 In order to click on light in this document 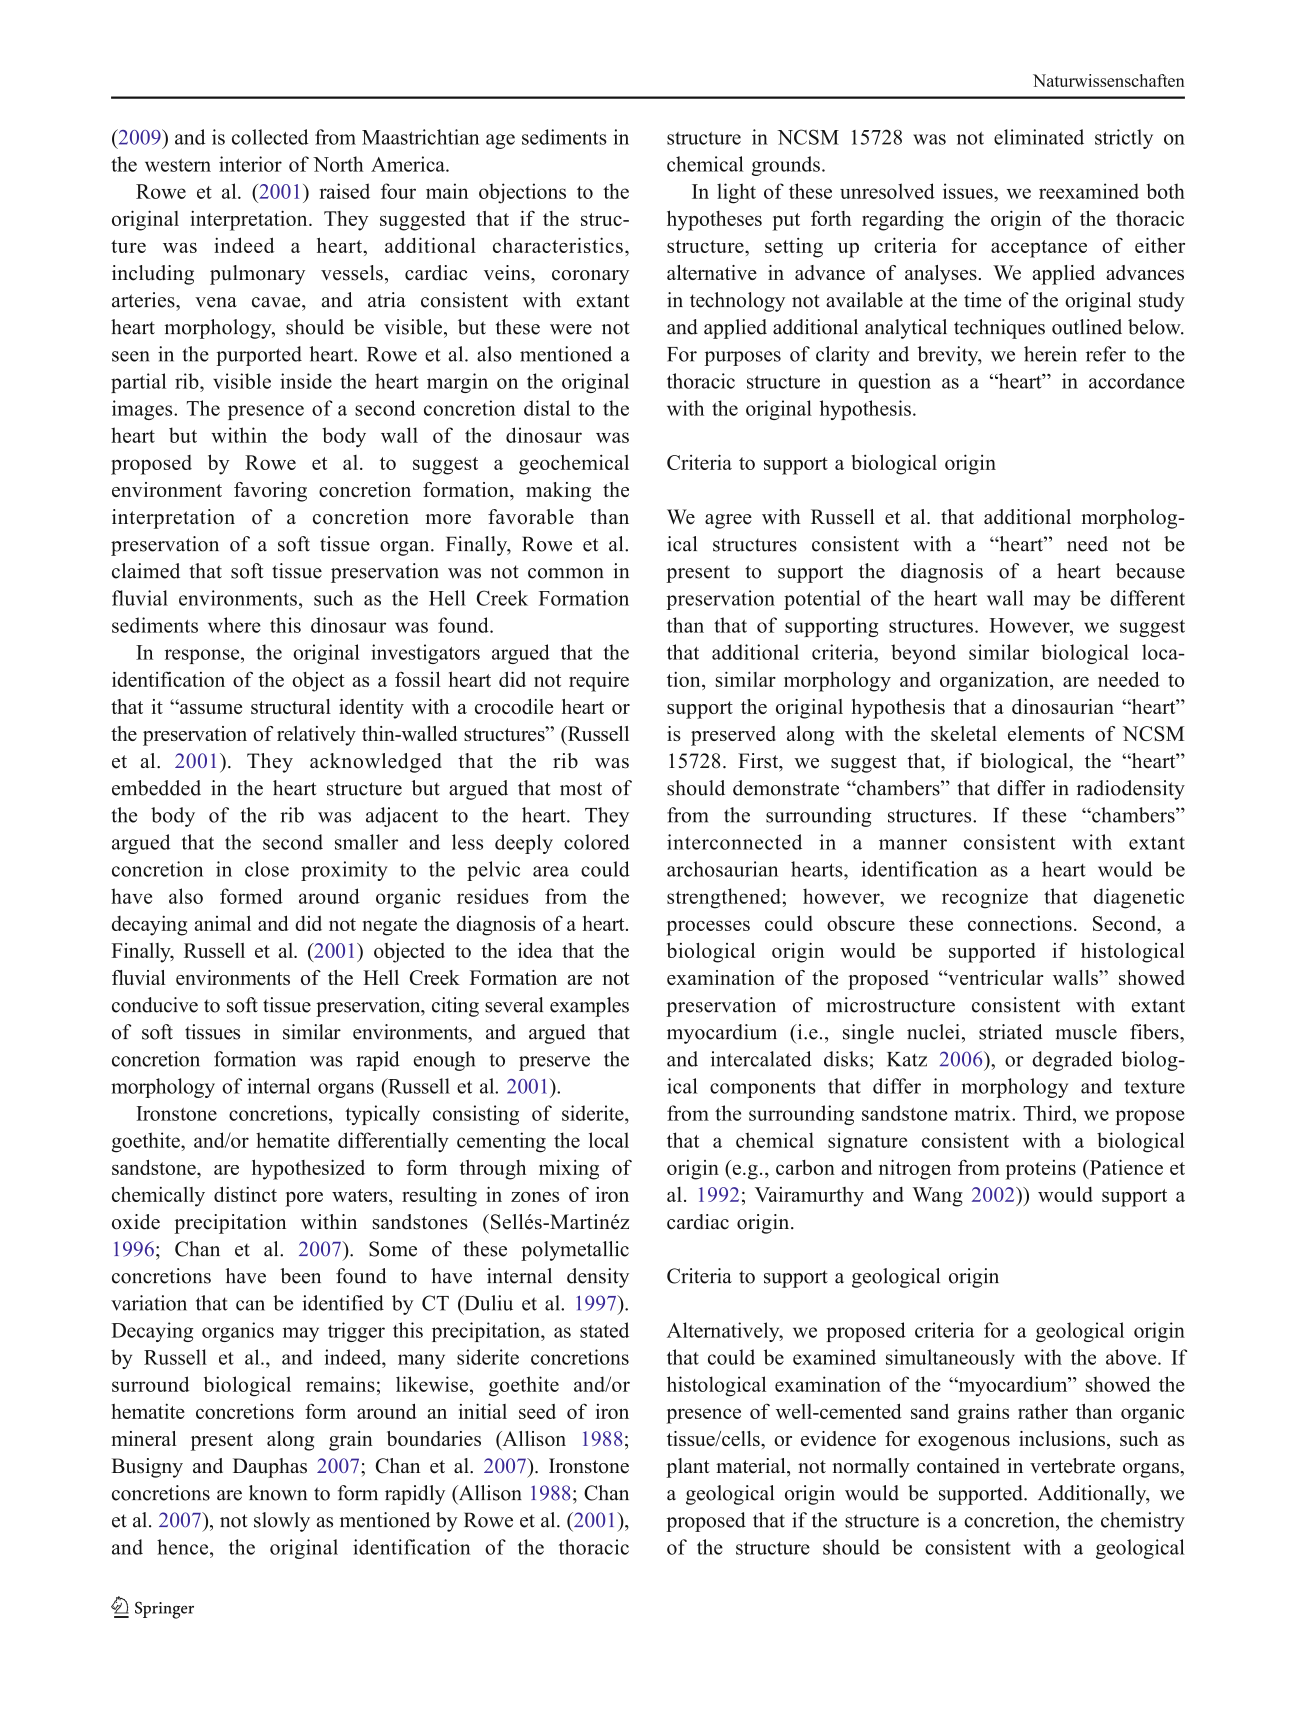, I will do `click(736, 193)`.
